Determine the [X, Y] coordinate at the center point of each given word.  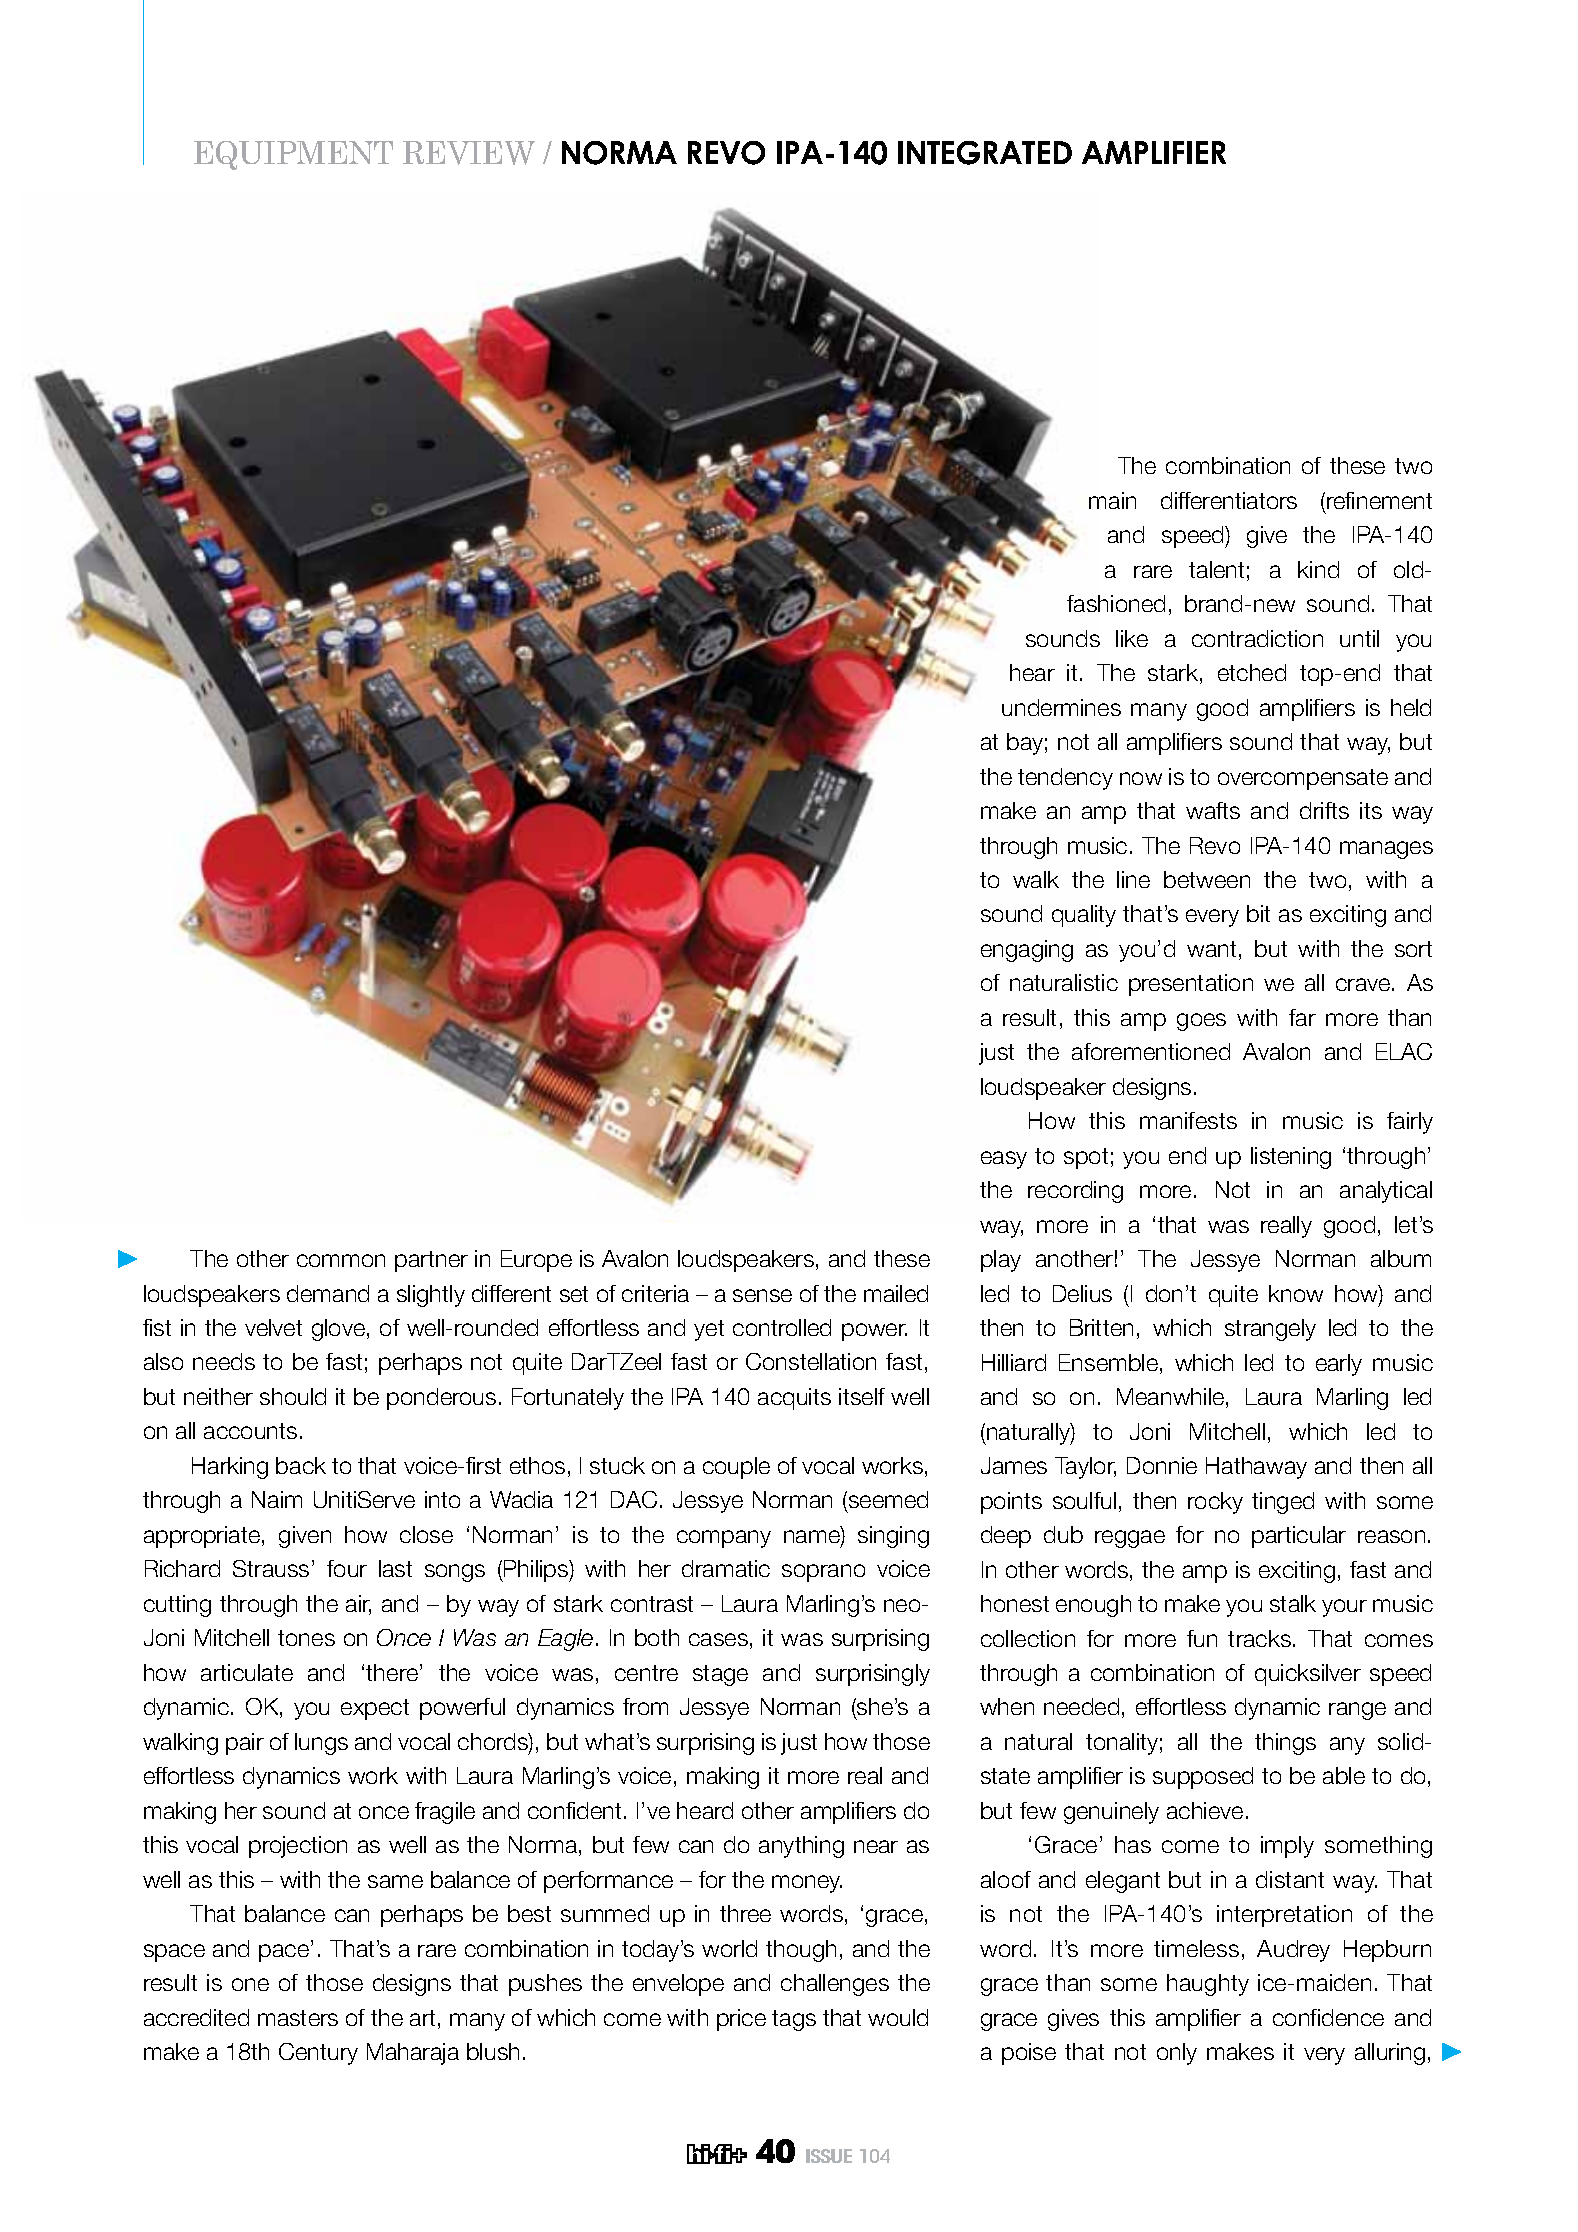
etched [1252, 672]
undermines [1061, 707]
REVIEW [469, 153]
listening [1291, 1158]
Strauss [271, 1568]
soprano [823, 1573]
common [341, 1260]
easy [1004, 1160]
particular [1299, 1537]
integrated [985, 153]
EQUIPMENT [293, 155]
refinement [1379, 500]
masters [298, 2018]
